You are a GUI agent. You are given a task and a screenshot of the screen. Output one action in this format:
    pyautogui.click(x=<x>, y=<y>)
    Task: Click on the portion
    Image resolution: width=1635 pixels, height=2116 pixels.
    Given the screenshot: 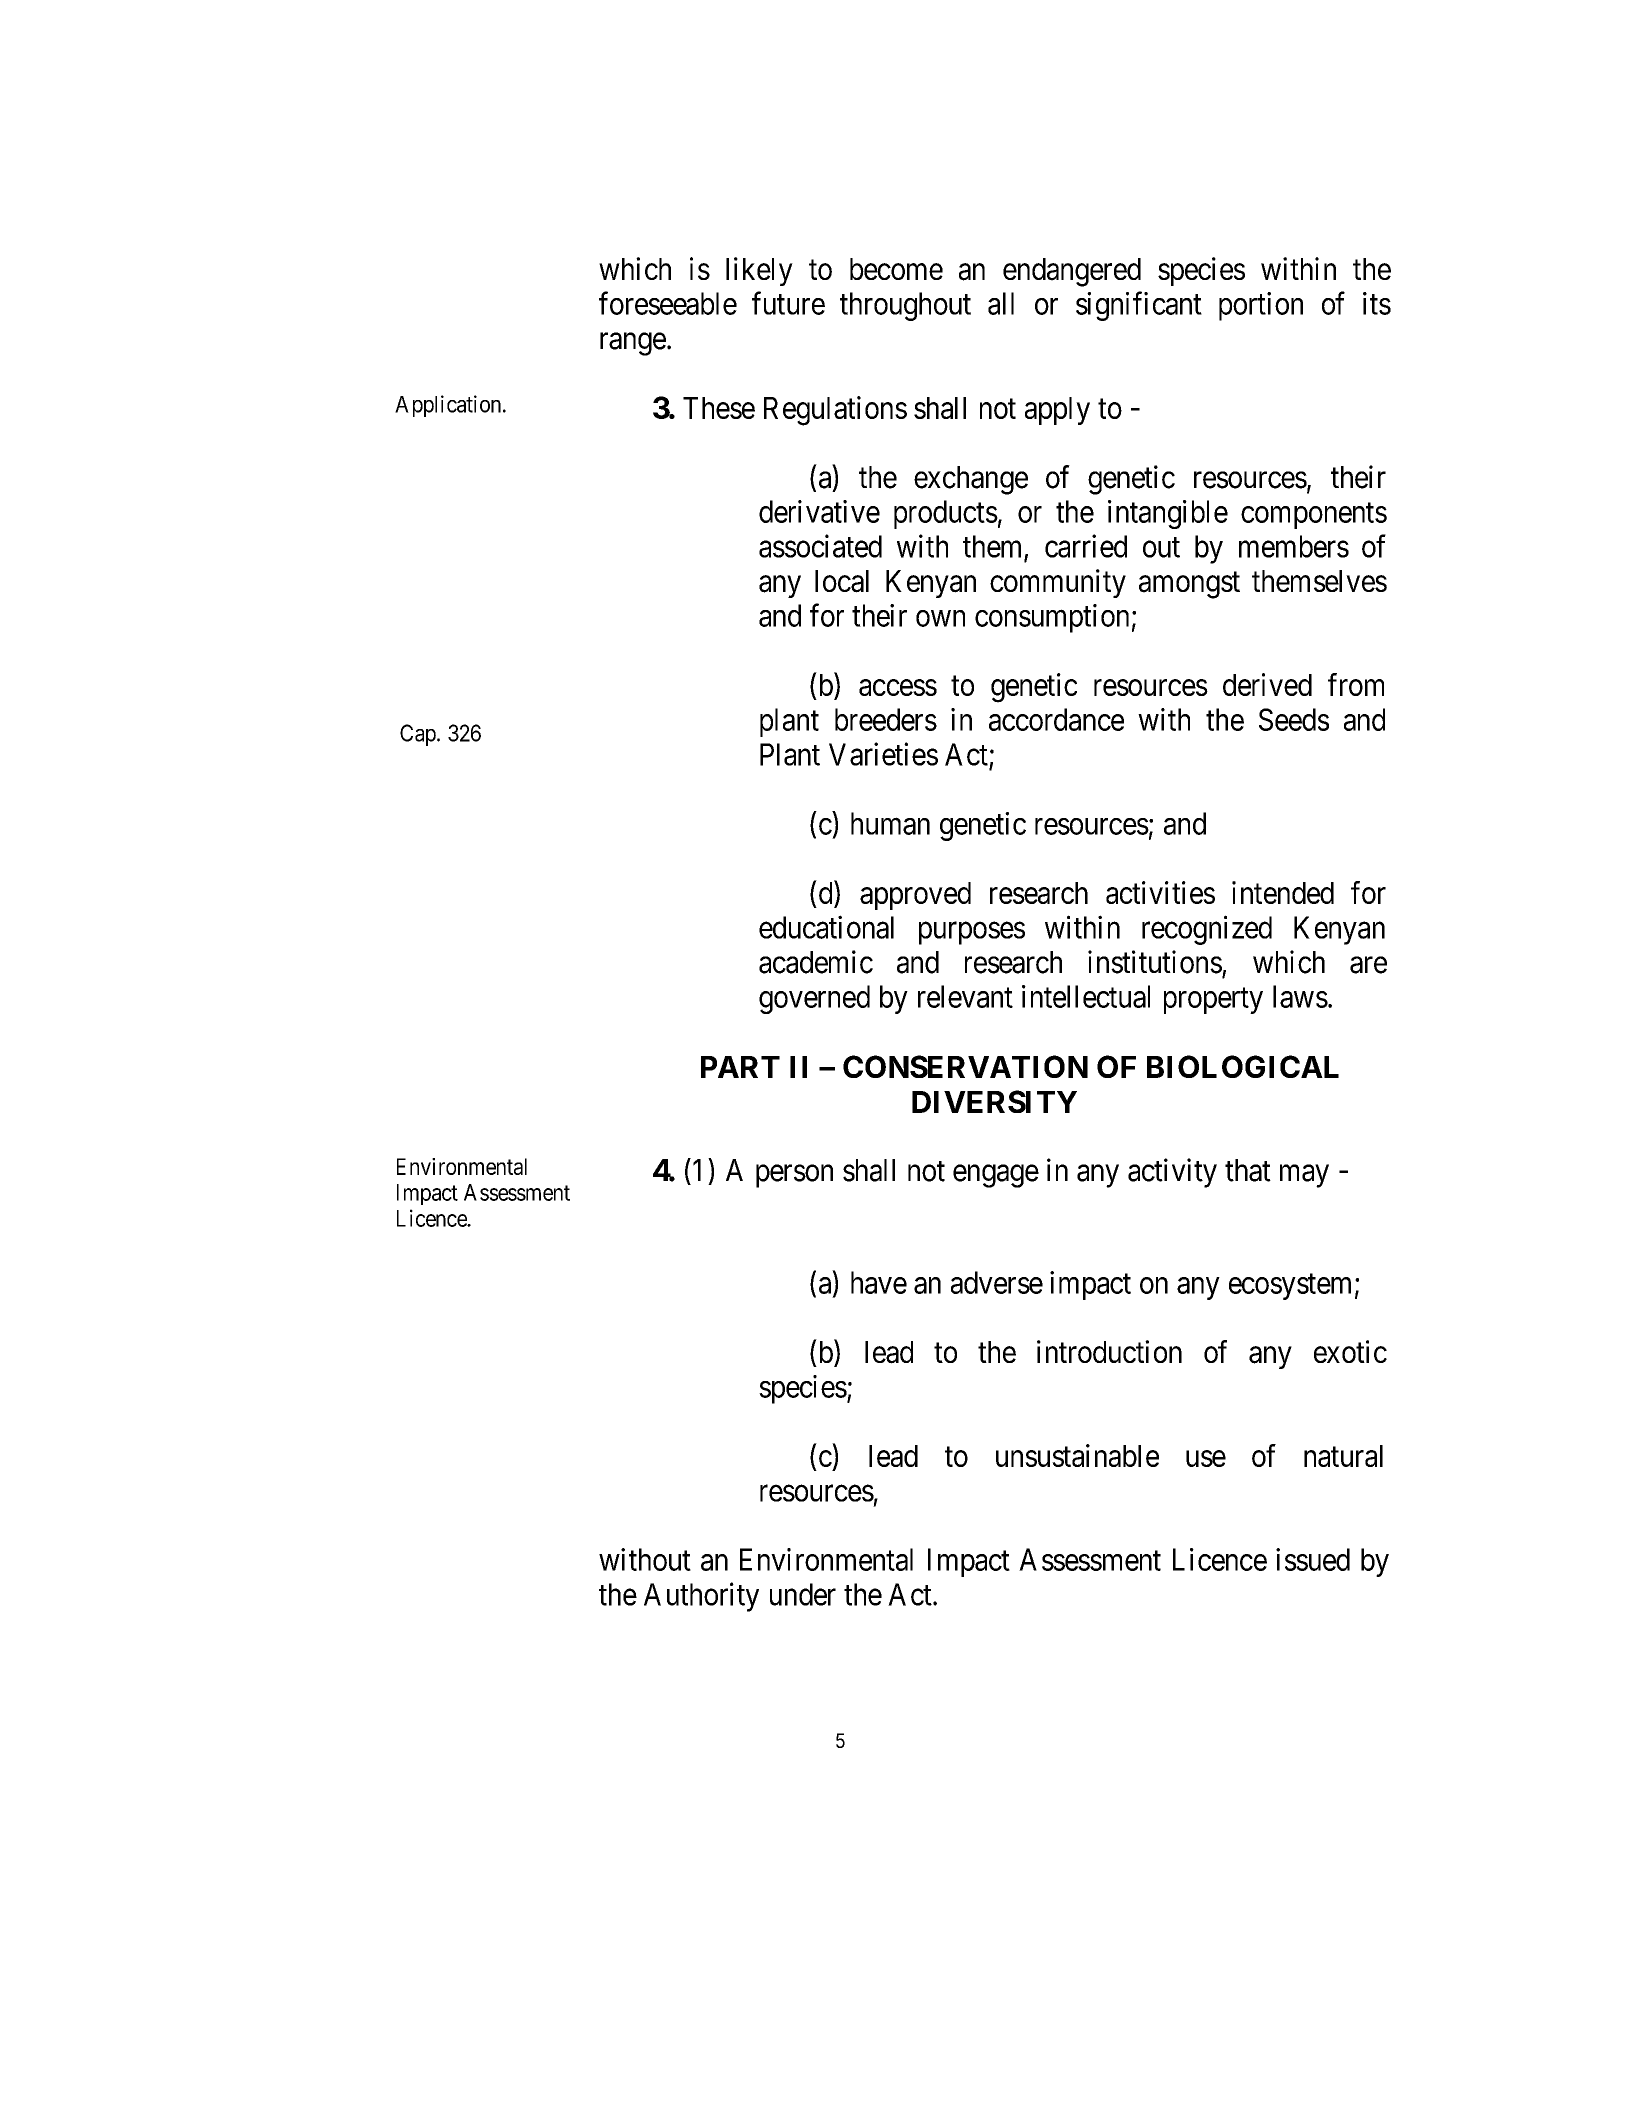 What is the action you would take?
    pyautogui.click(x=1261, y=306)
